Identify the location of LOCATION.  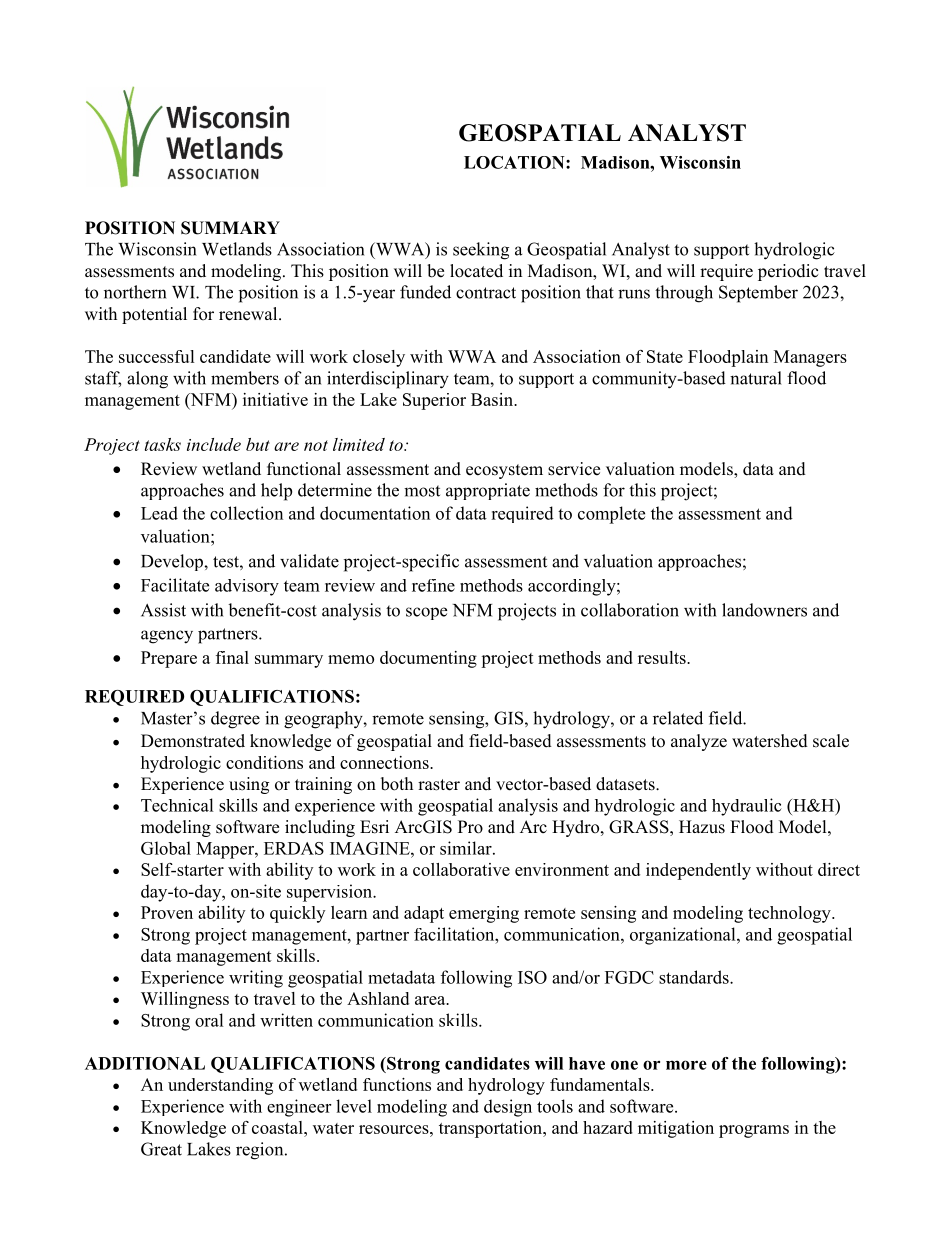
(515, 162).
